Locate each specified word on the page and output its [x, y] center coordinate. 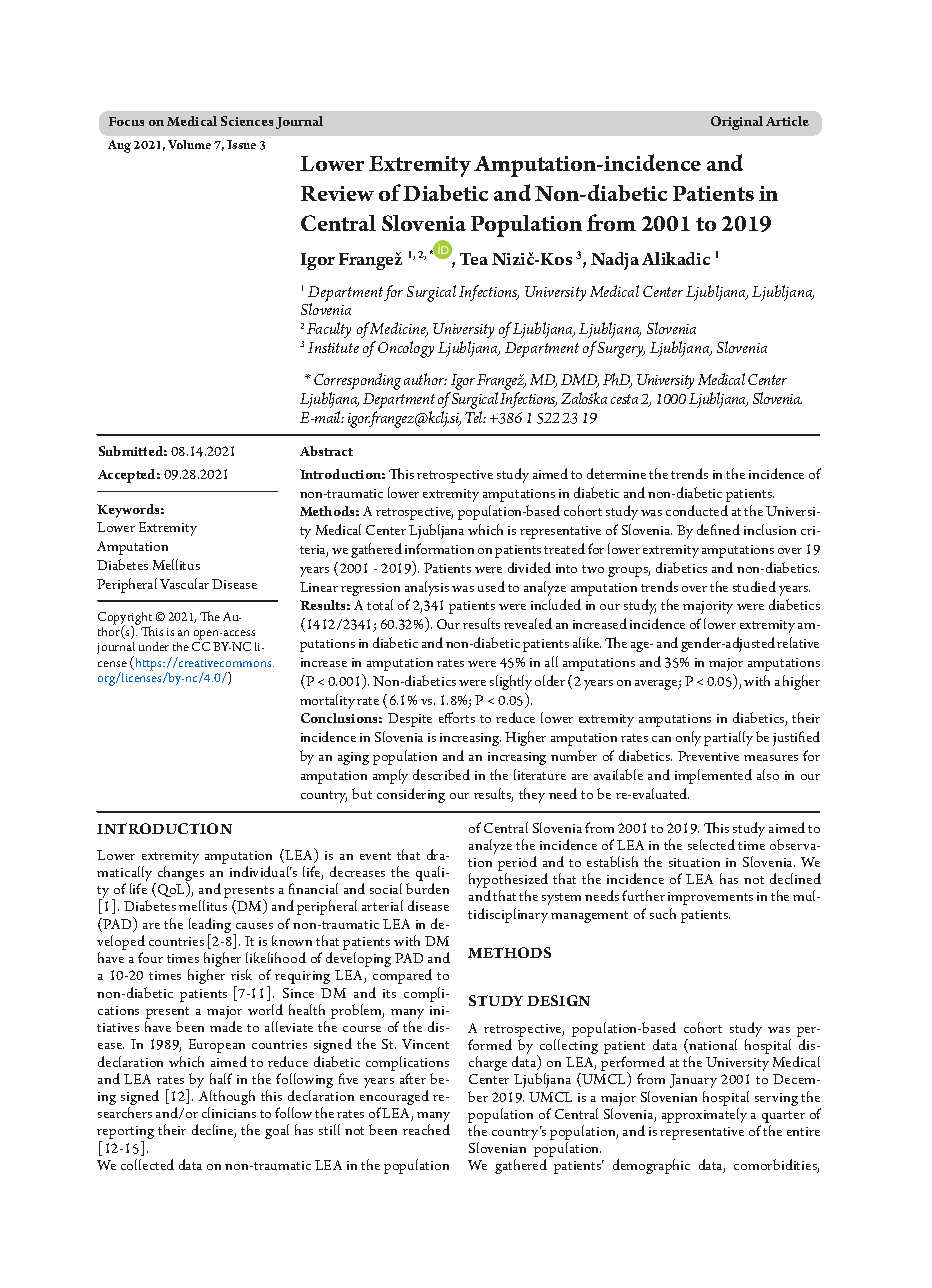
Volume [189, 144]
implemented [713, 776]
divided [529, 567]
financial [313, 888]
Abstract [326, 451]
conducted [697, 510]
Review [337, 193]
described [441, 774]
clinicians [229, 1112]
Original [737, 123]
